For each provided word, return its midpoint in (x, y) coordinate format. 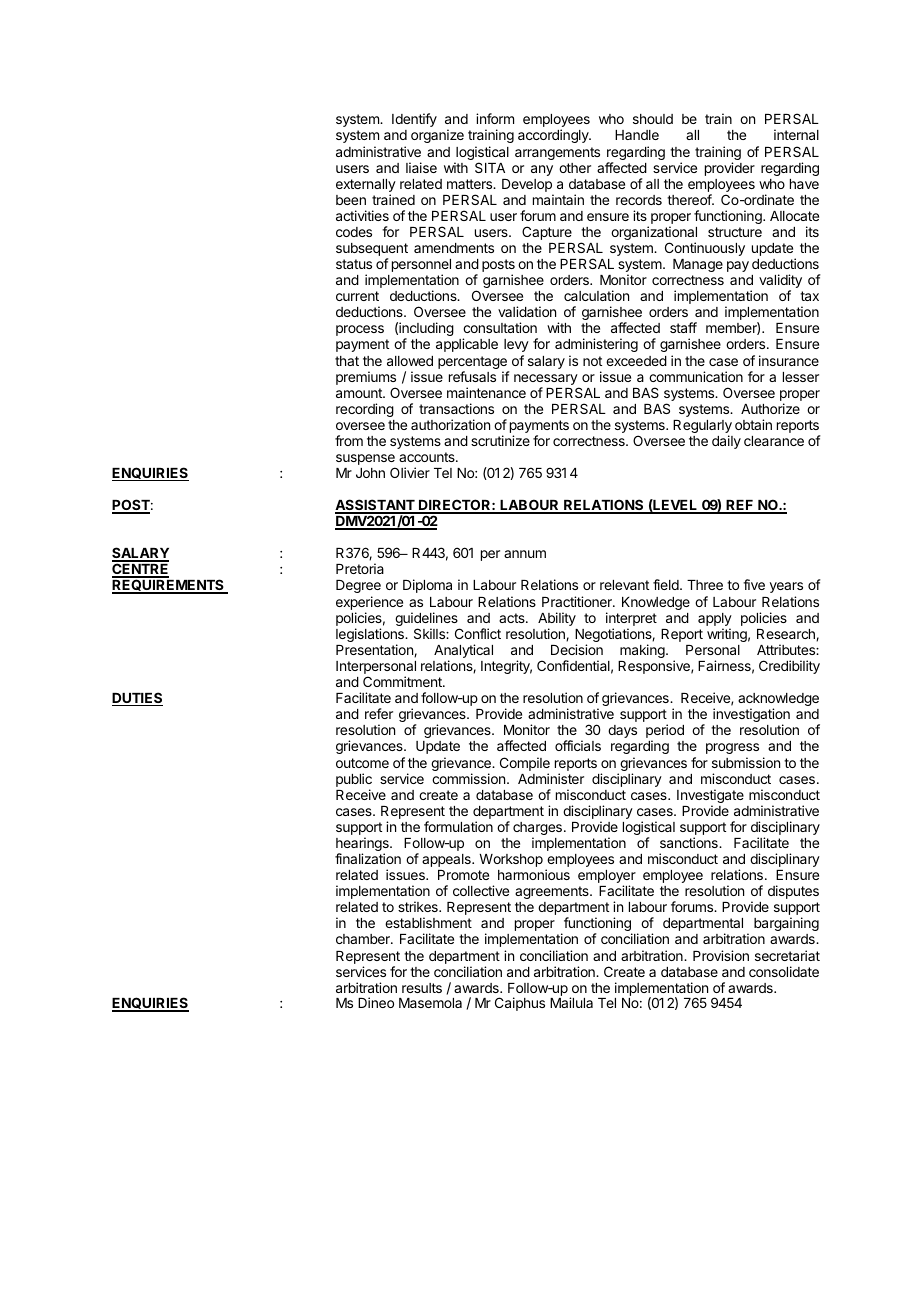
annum (525, 554)
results (422, 988)
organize (437, 136)
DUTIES (137, 699)
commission (468, 778)
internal (796, 134)
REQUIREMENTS (169, 586)
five (754, 584)
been (351, 200)
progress (732, 750)
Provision (721, 955)
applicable (467, 345)
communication (696, 376)
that (347, 361)
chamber (364, 939)
